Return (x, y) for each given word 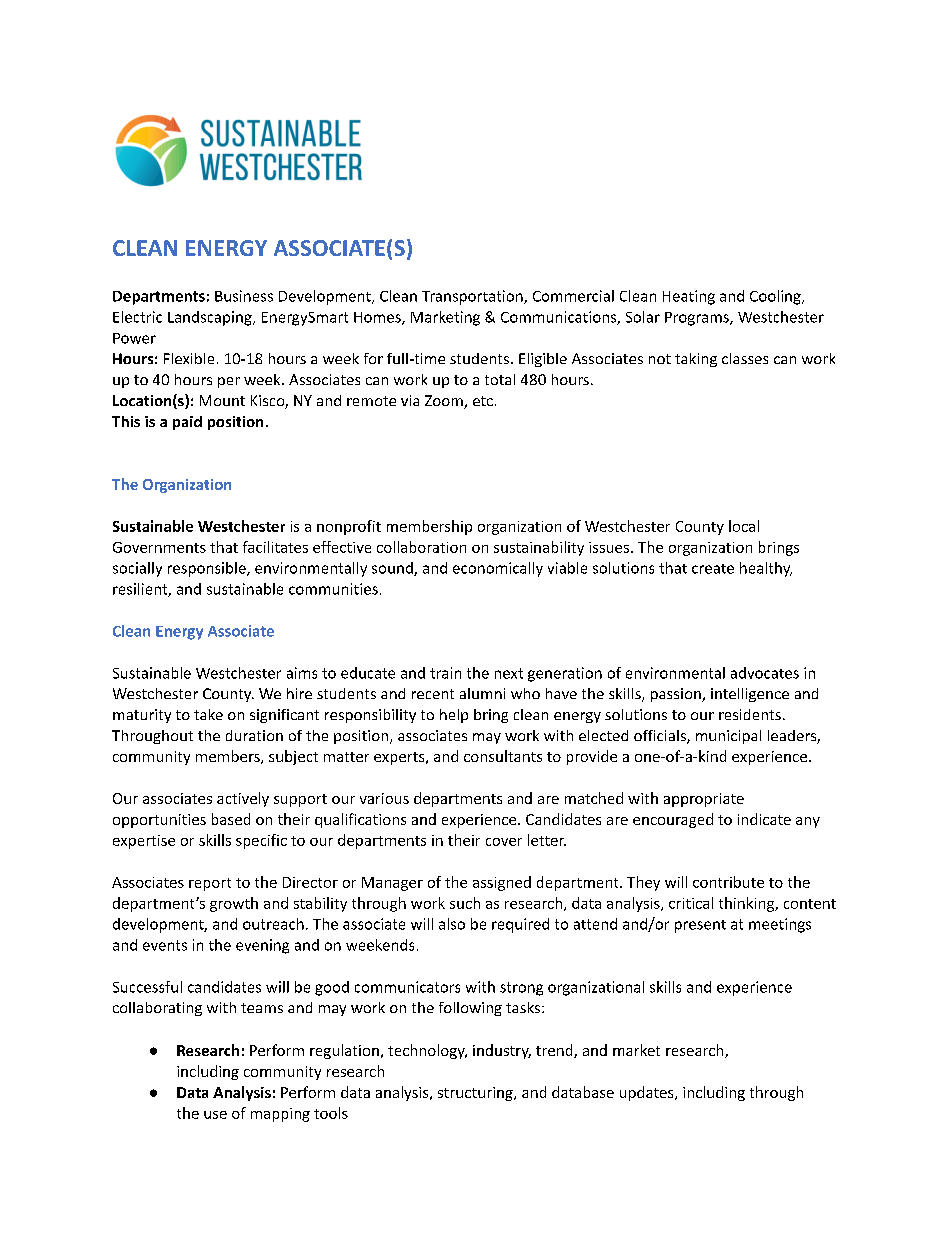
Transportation (473, 297)
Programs (698, 319)
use (215, 1115)
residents (750, 714)
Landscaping (211, 318)
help (454, 716)
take (208, 714)
